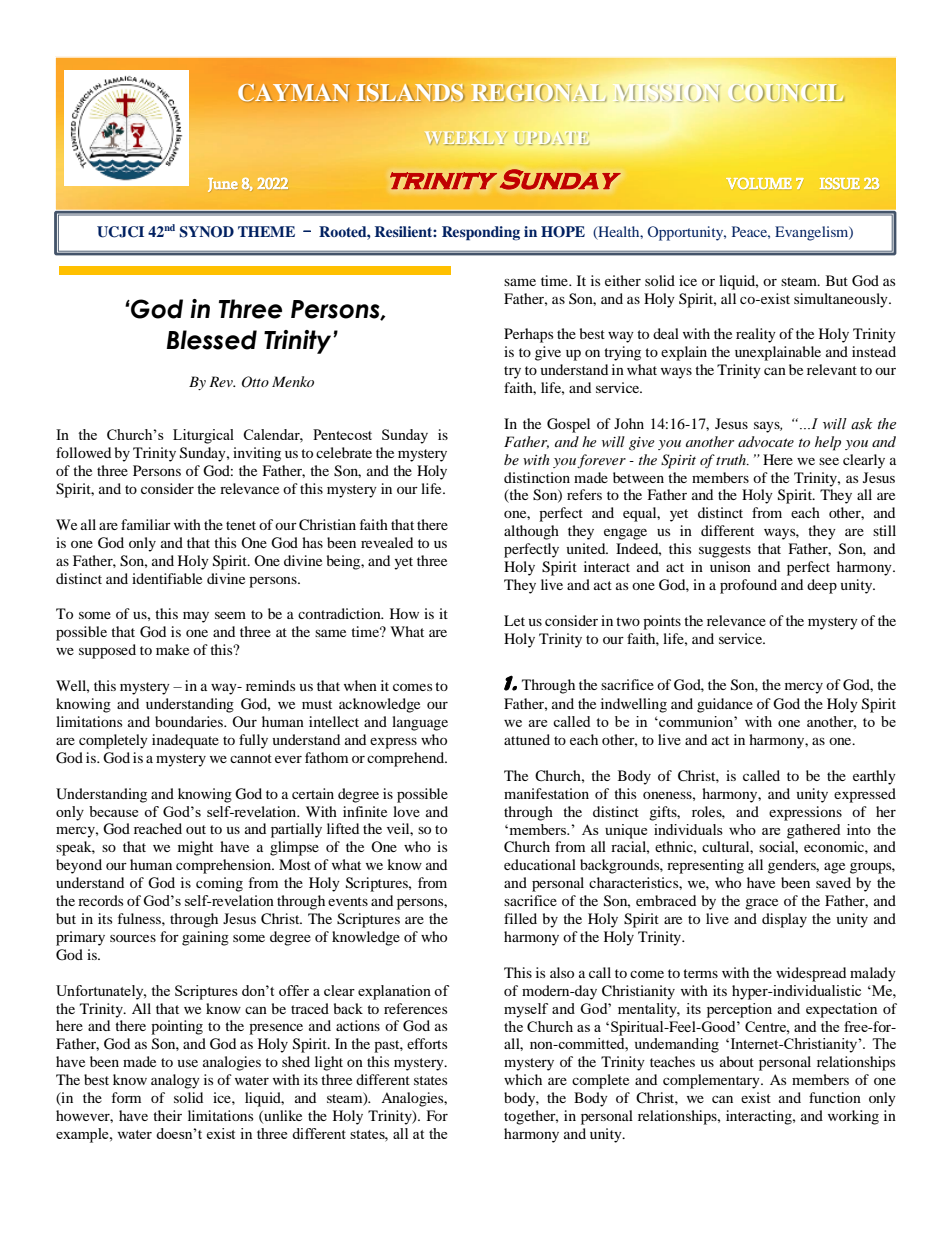 The height and width of the screenshot is (1233, 952). What do you see at coordinates (531, 532) in the screenshot?
I see `although` at bounding box center [531, 532].
